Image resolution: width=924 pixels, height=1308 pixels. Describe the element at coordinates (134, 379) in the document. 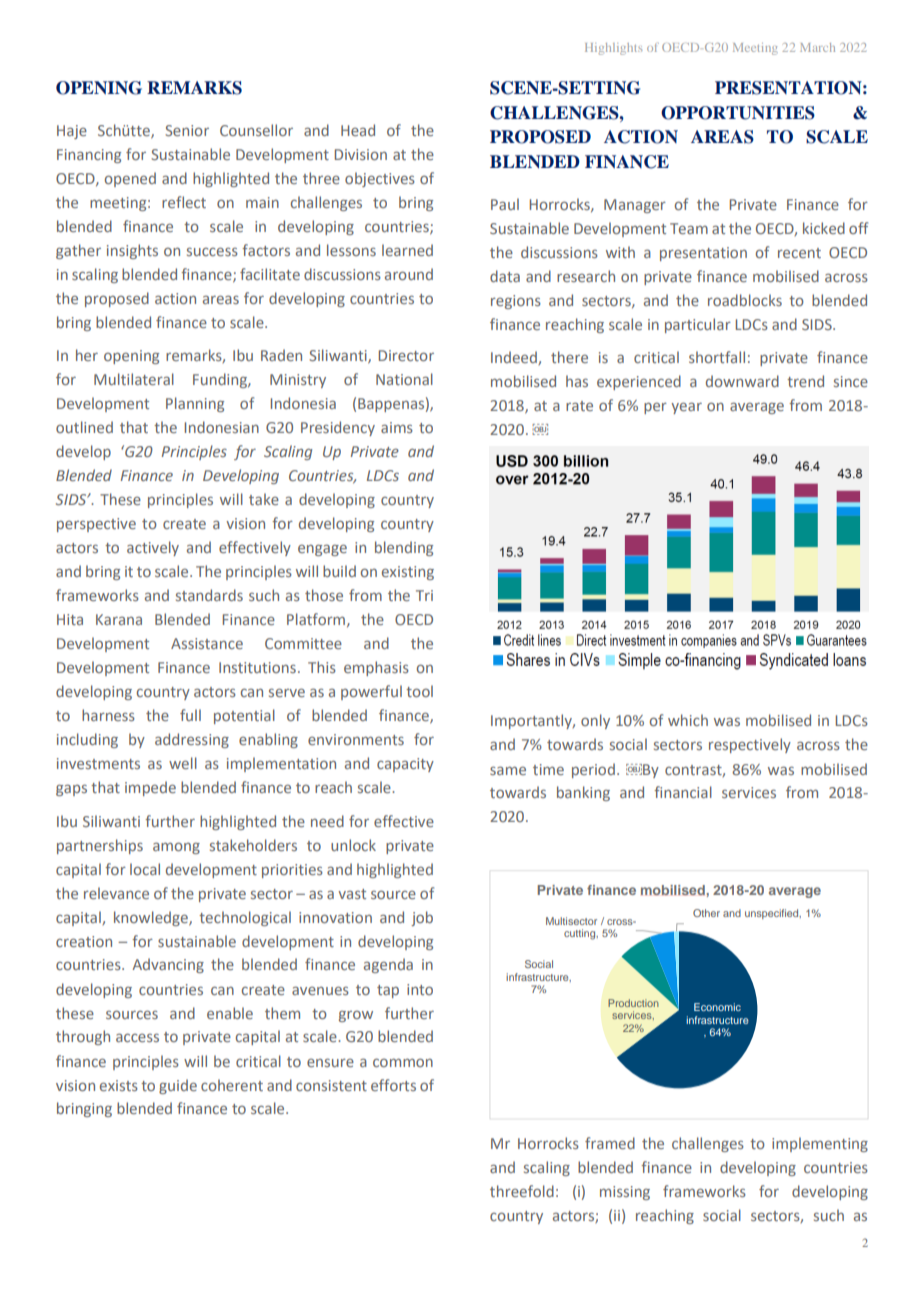

I see `Multilateral` at that location.
